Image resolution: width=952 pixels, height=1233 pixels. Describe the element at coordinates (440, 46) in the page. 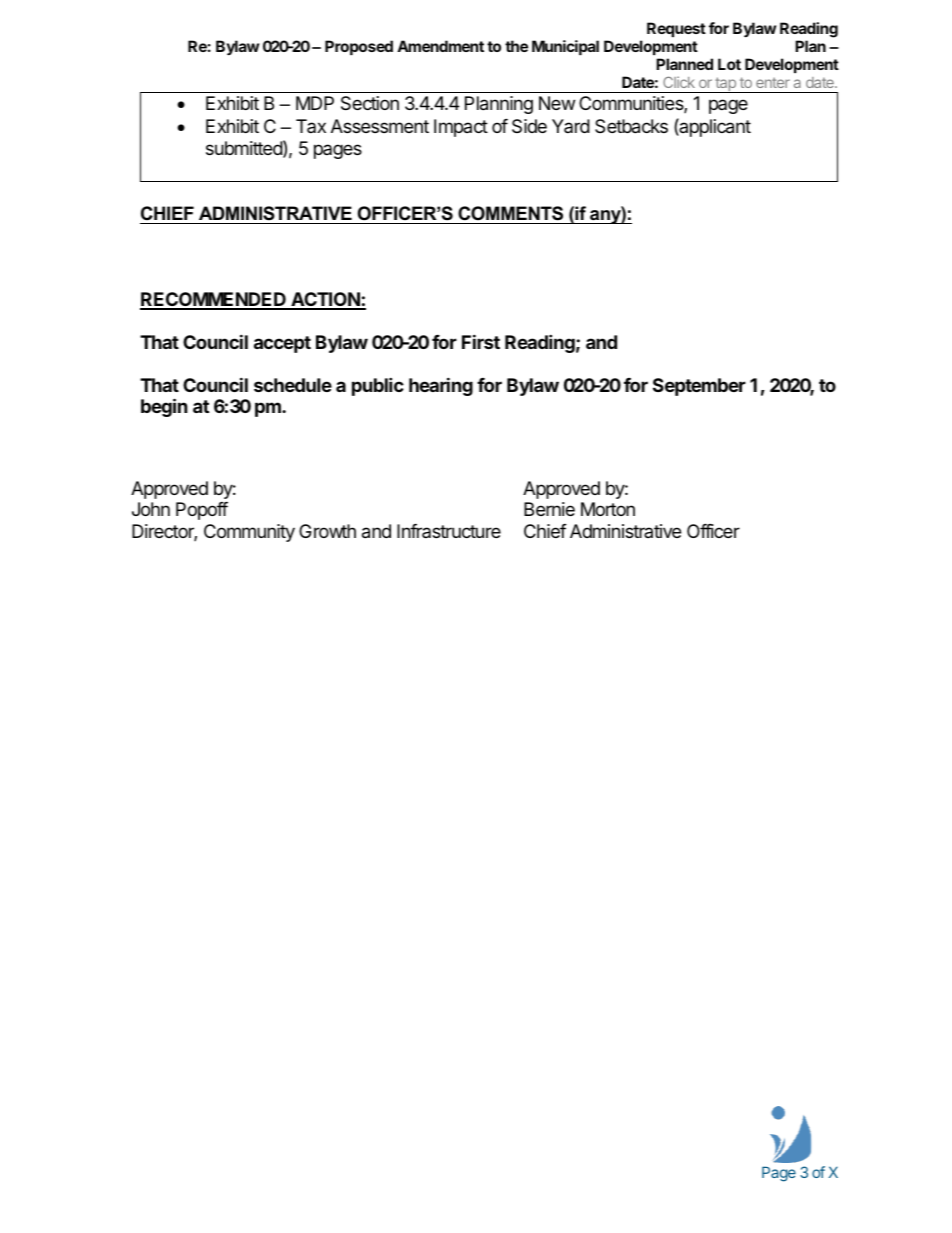

I see `Amendment` at that location.
